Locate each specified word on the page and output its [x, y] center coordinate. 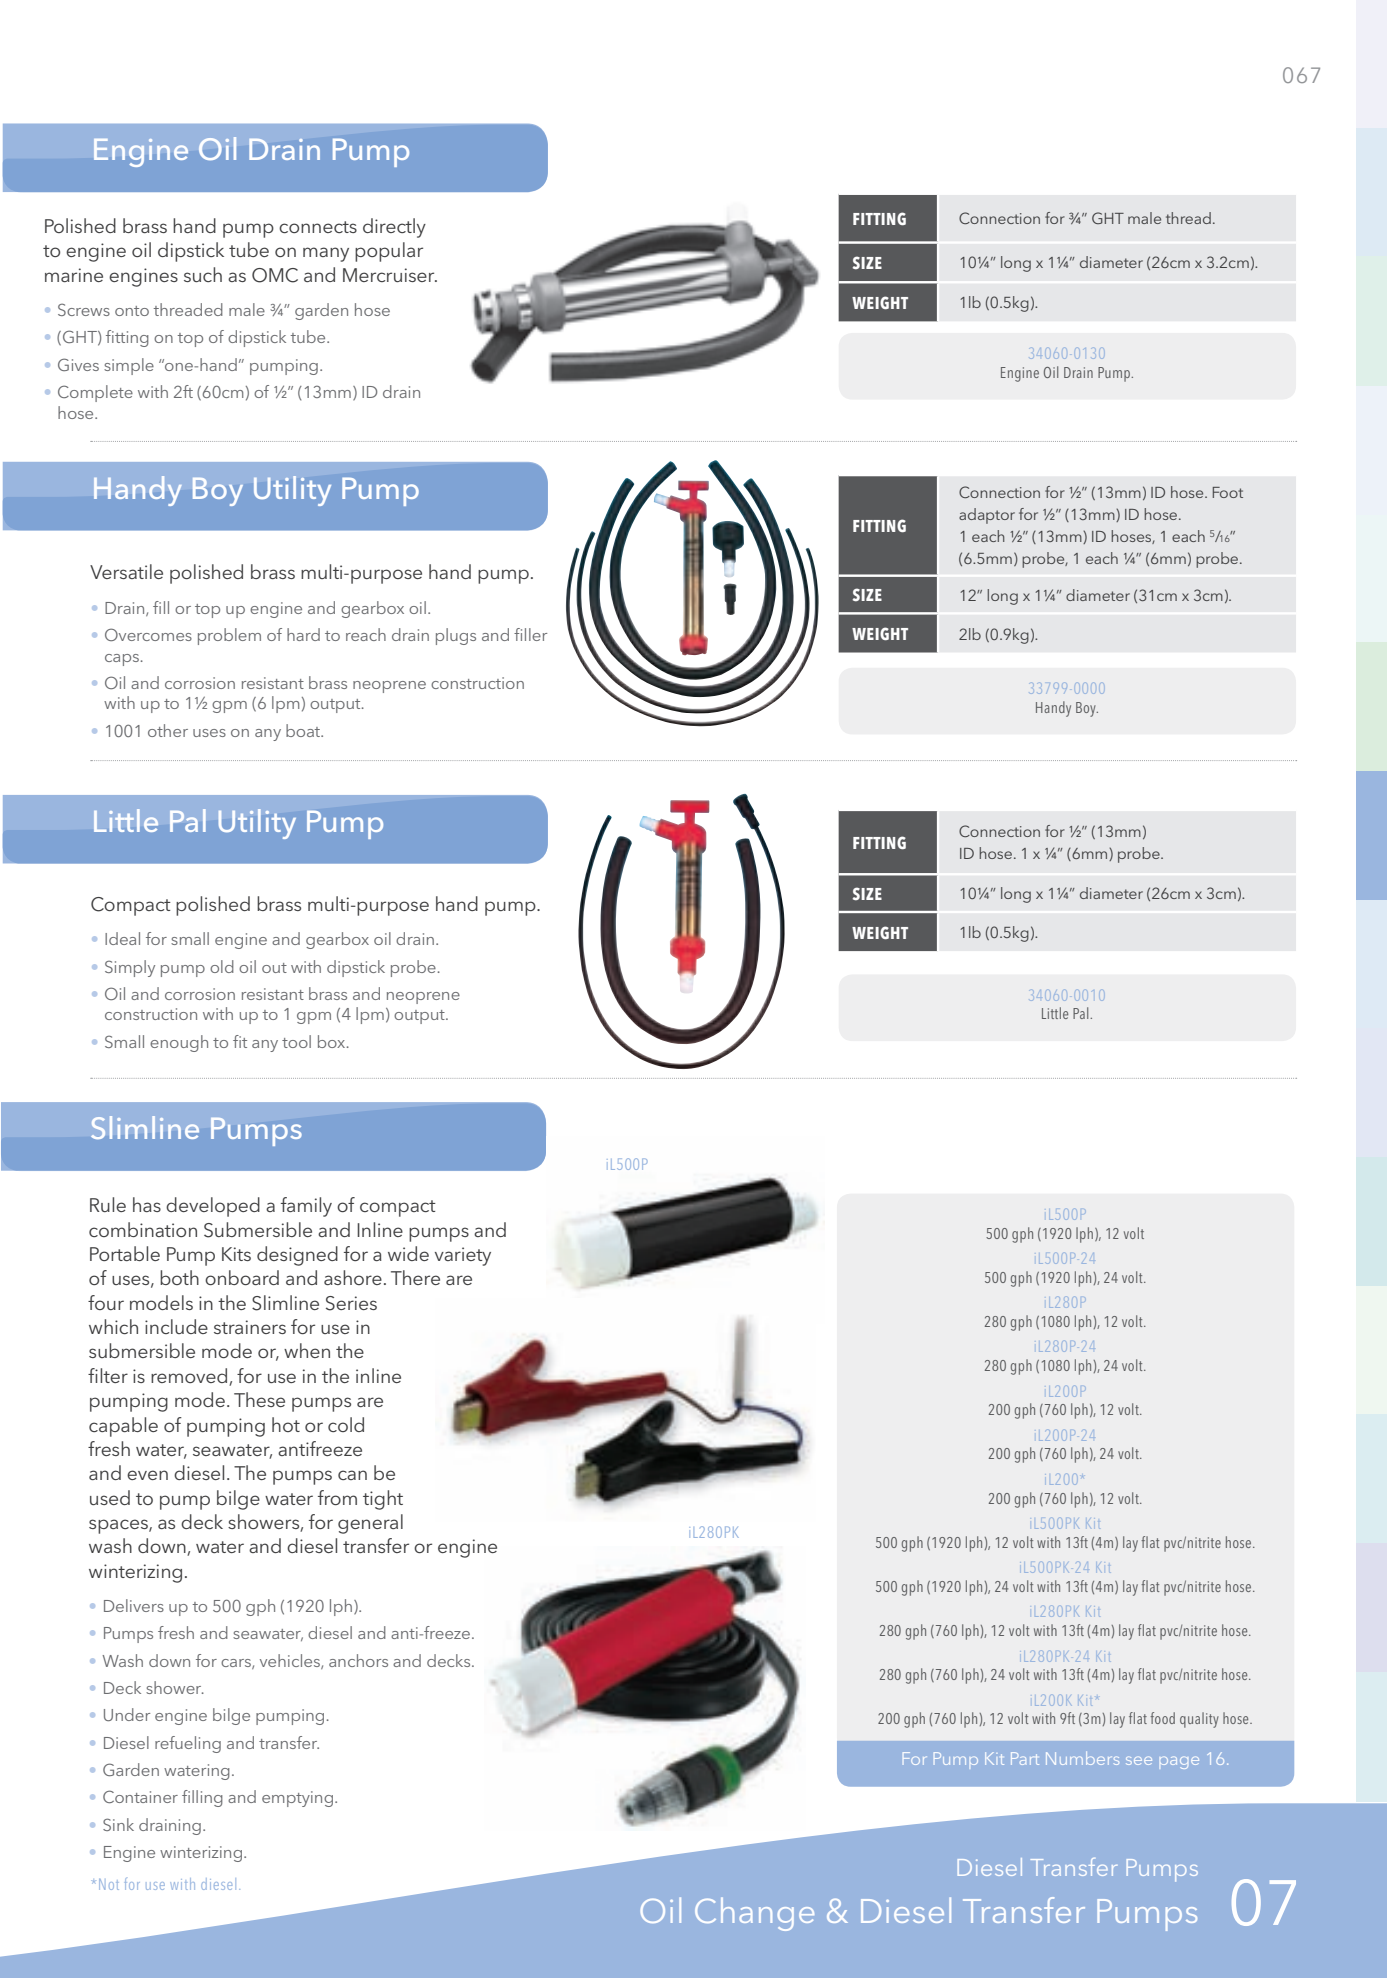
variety [463, 1256]
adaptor [987, 516]
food [1162, 1718]
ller [536, 634]
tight [383, 1500]
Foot [1228, 492]
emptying [297, 1799]
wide [408, 1253]
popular [389, 252]
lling [207, 1798]
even [147, 1475]
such [203, 274]
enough [179, 1043]
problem [229, 636]
